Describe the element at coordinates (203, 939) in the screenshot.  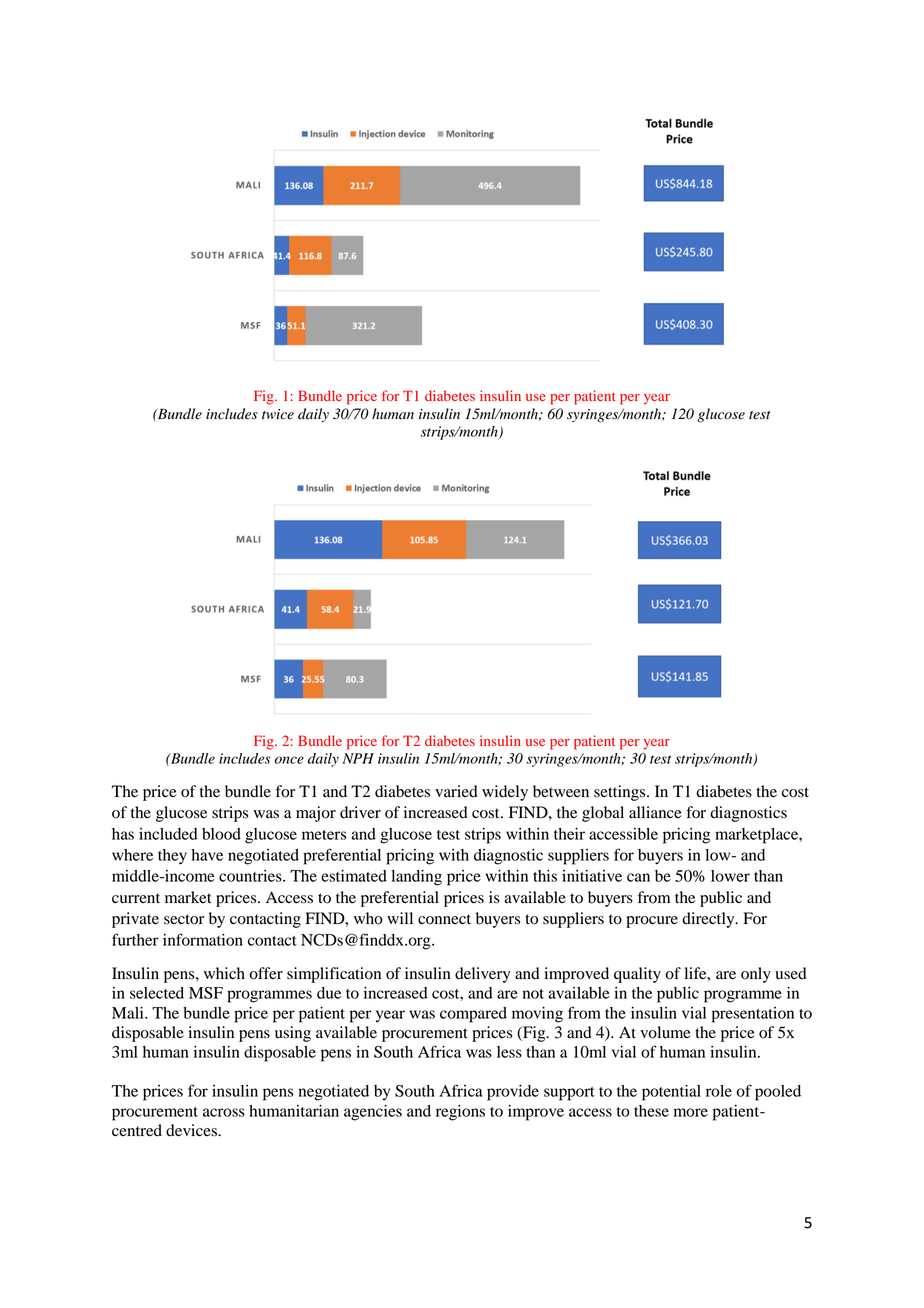
I see `information` at that location.
